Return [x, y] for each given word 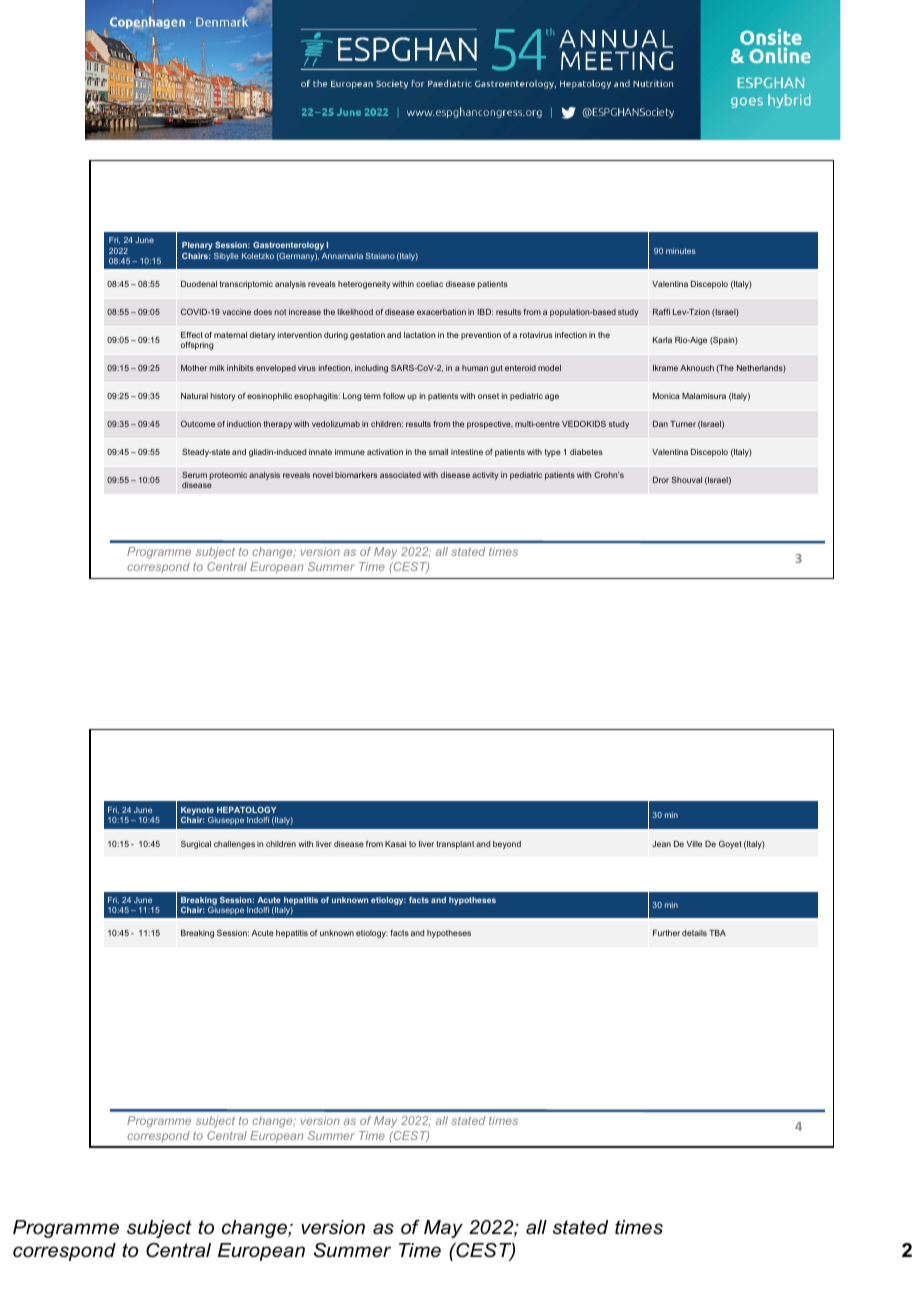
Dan [660, 424]
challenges [234, 845]
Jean [661, 844]
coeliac [429, 284]
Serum [194, 475]
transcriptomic [246, 285]
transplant [455, 845]
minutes [681, 251]
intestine [467, 452]
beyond [507, 845]
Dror [661, 480]
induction [244, 424]
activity [485, 476]
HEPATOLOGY [246, 810]
